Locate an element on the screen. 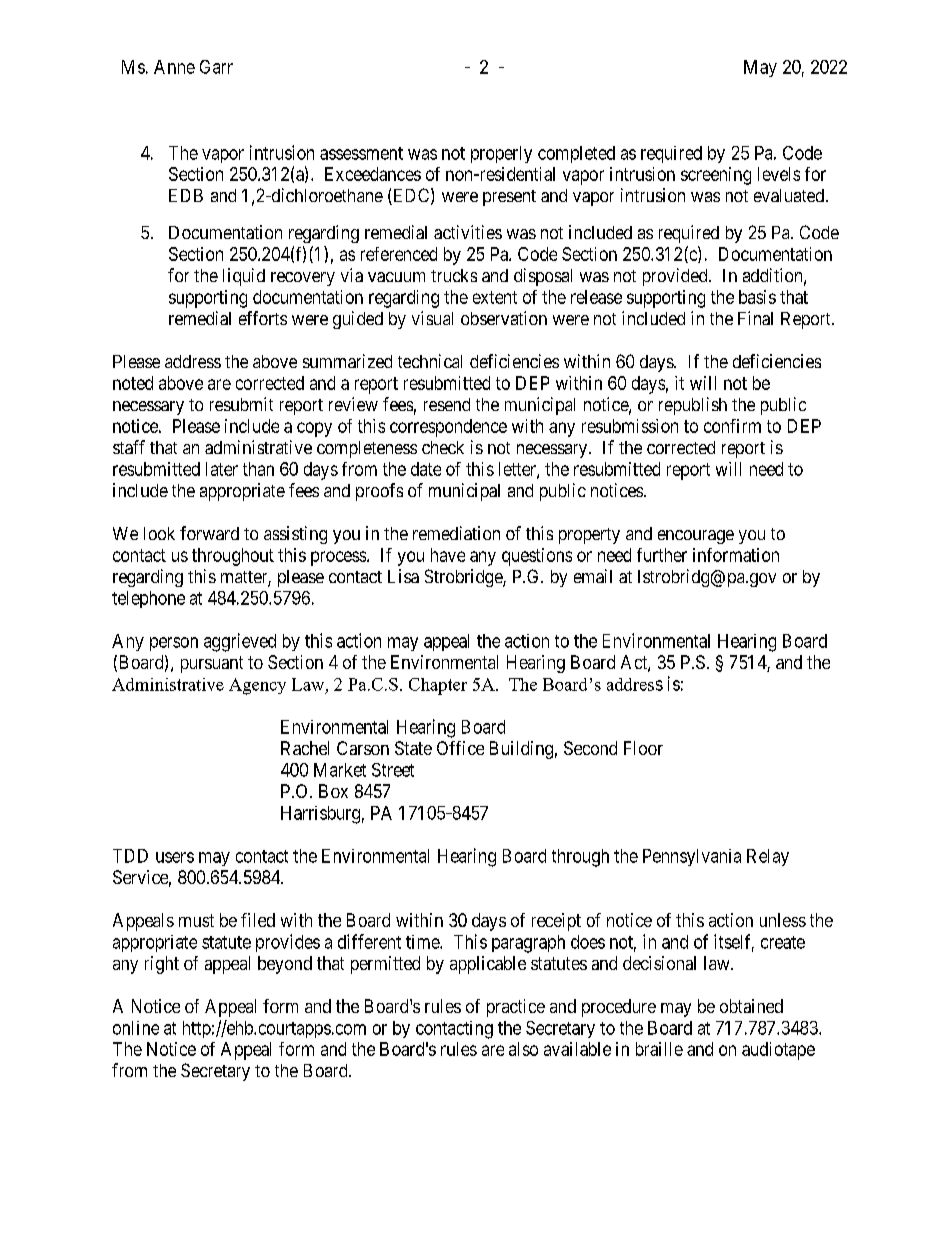 The width and height of the screenshot is (952, 1233). obtained is located at coordinates (751, 1006).
